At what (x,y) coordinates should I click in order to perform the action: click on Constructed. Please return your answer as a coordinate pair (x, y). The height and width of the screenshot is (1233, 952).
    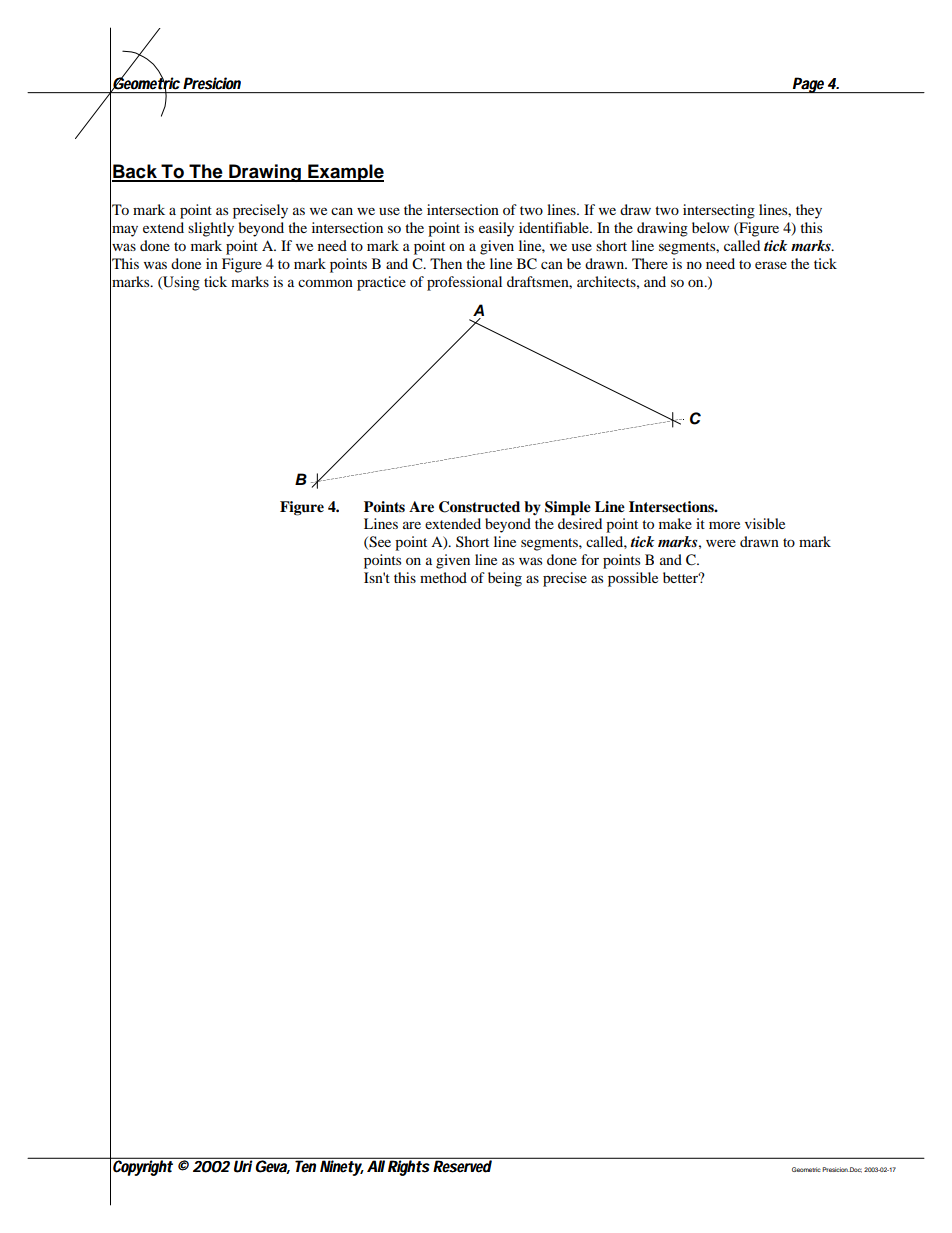
    Looking at the image, I should click on (479, 507).
